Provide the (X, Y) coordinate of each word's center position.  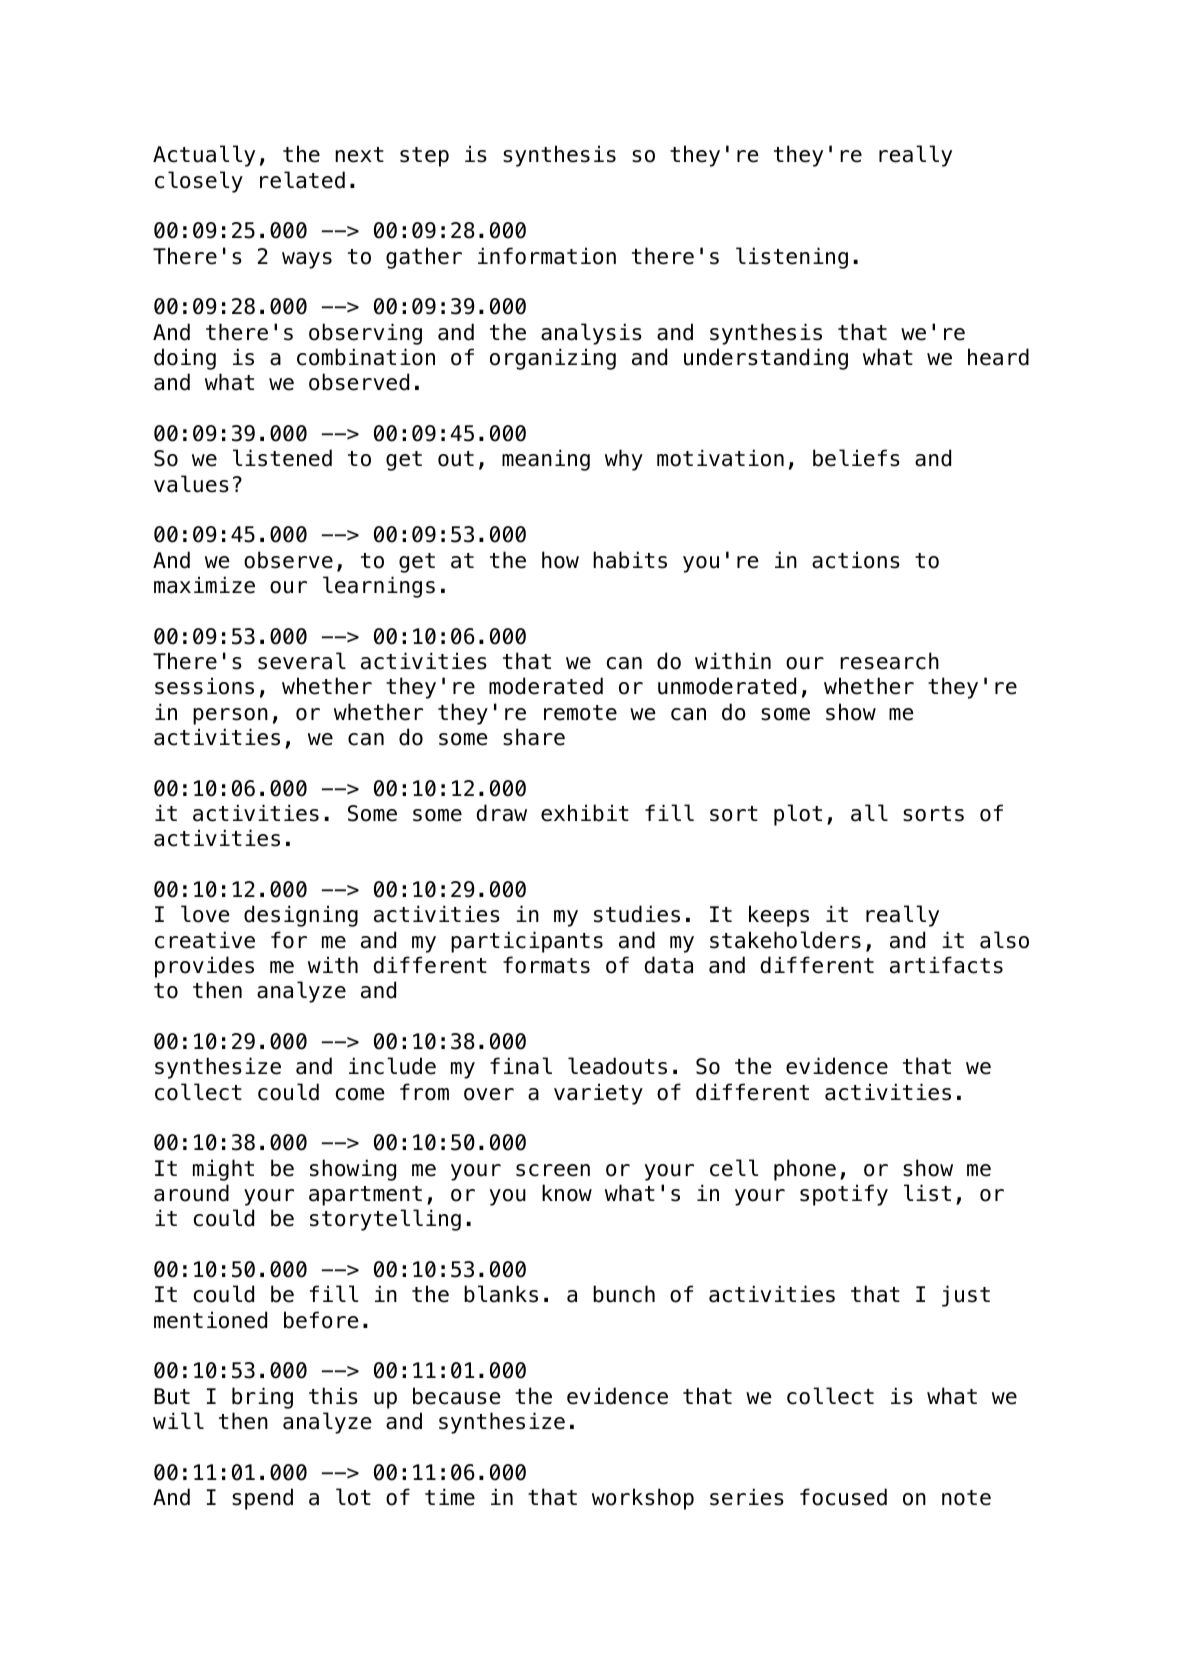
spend (262, 1499)
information (547, 256)
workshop (643, 1499)
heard (998, 357)
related (302, 180)
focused (843, 1497)
